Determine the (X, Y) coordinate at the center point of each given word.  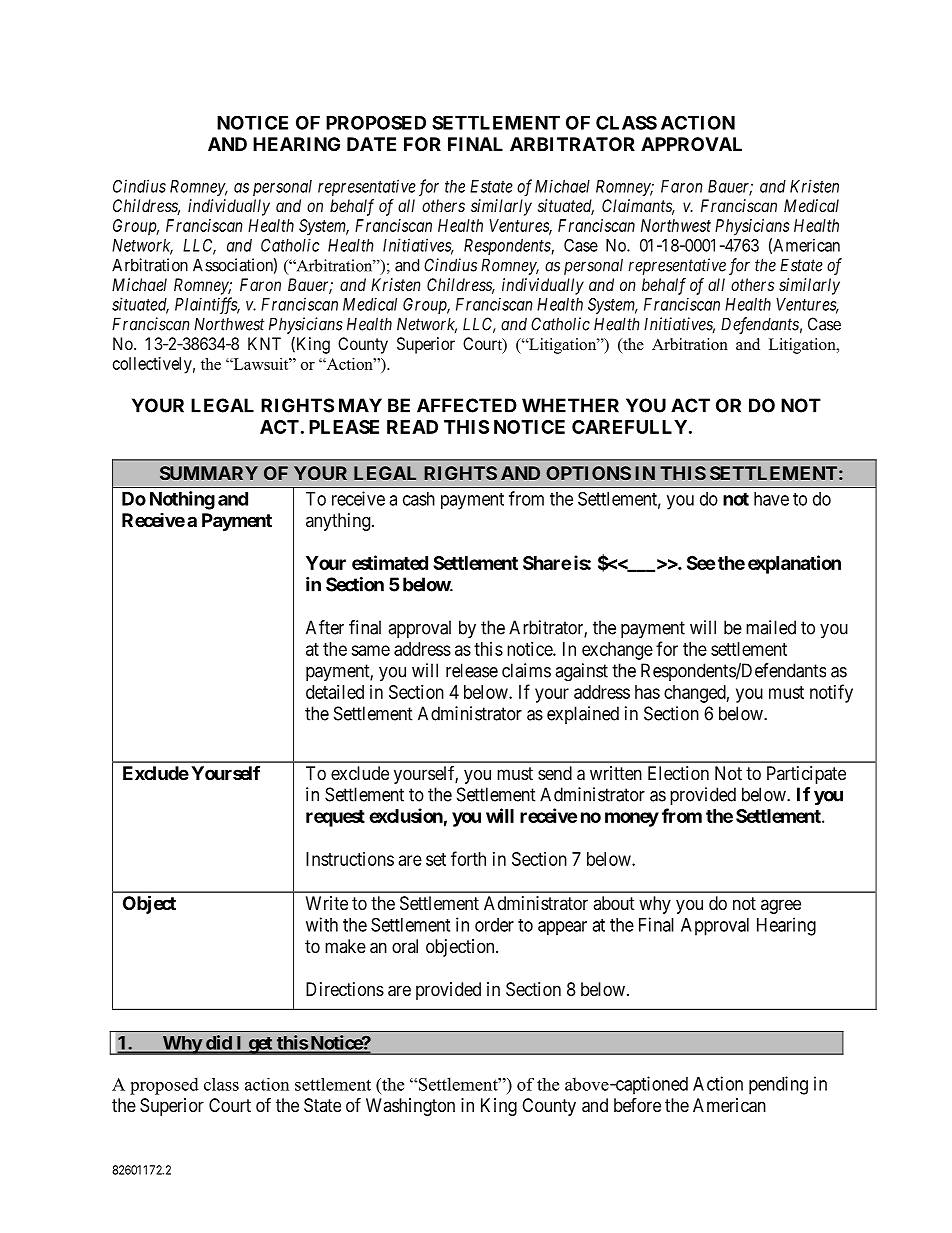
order (494, 925)
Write (327, 903)
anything (338, 522)
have (771, 499)
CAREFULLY (629, 427)
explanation (794, 564)
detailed (335, 692)
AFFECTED (467, 405)
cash (419, 499)
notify (831, 693)
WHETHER (570, 405)
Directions (345, 989)
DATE (371, 144)
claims (526, 670)
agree (781, 906)
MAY (360, 405)
